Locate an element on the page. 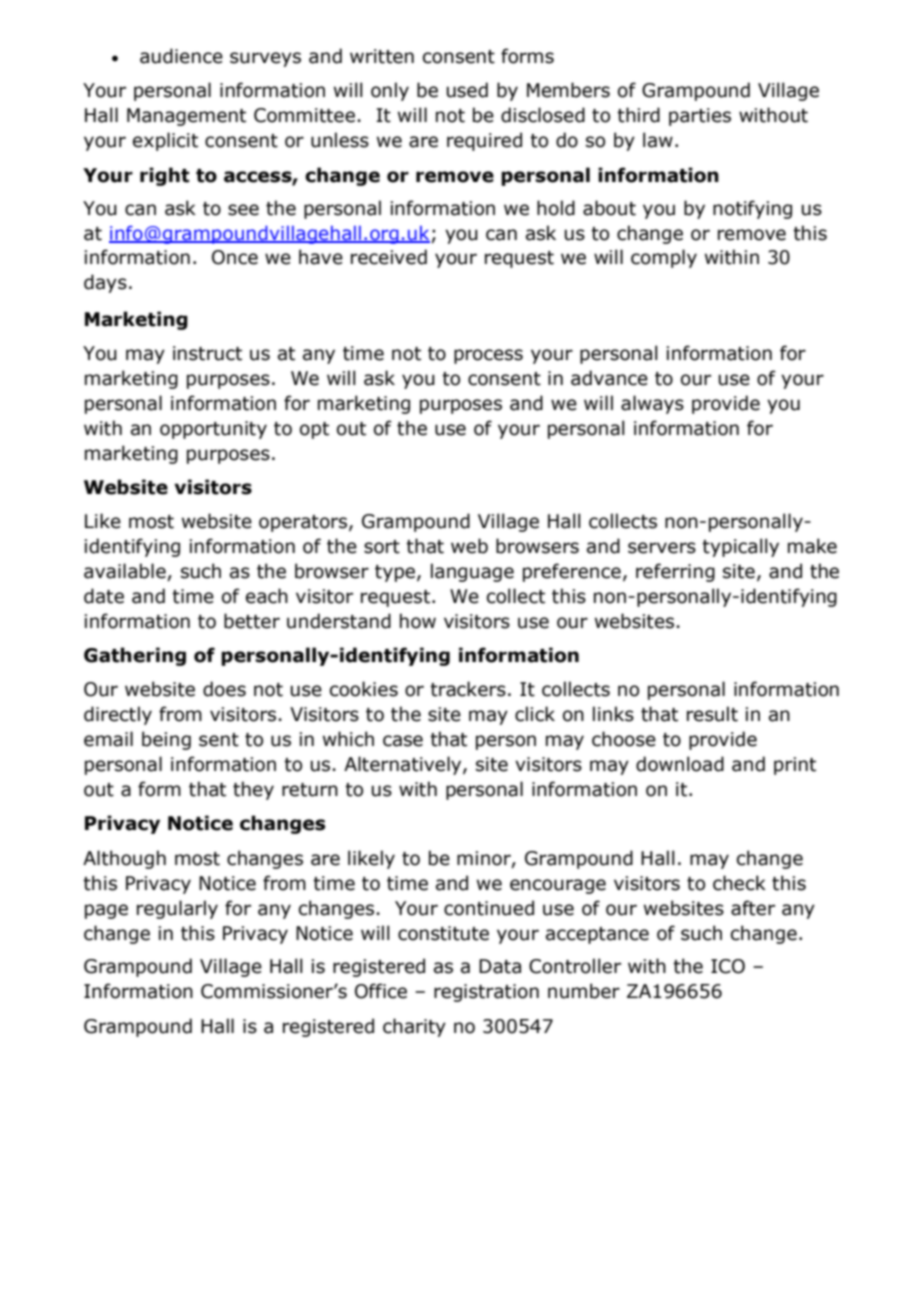 The width and height of the page is (924, 1308). registration is located at coordinates (486, 993).
